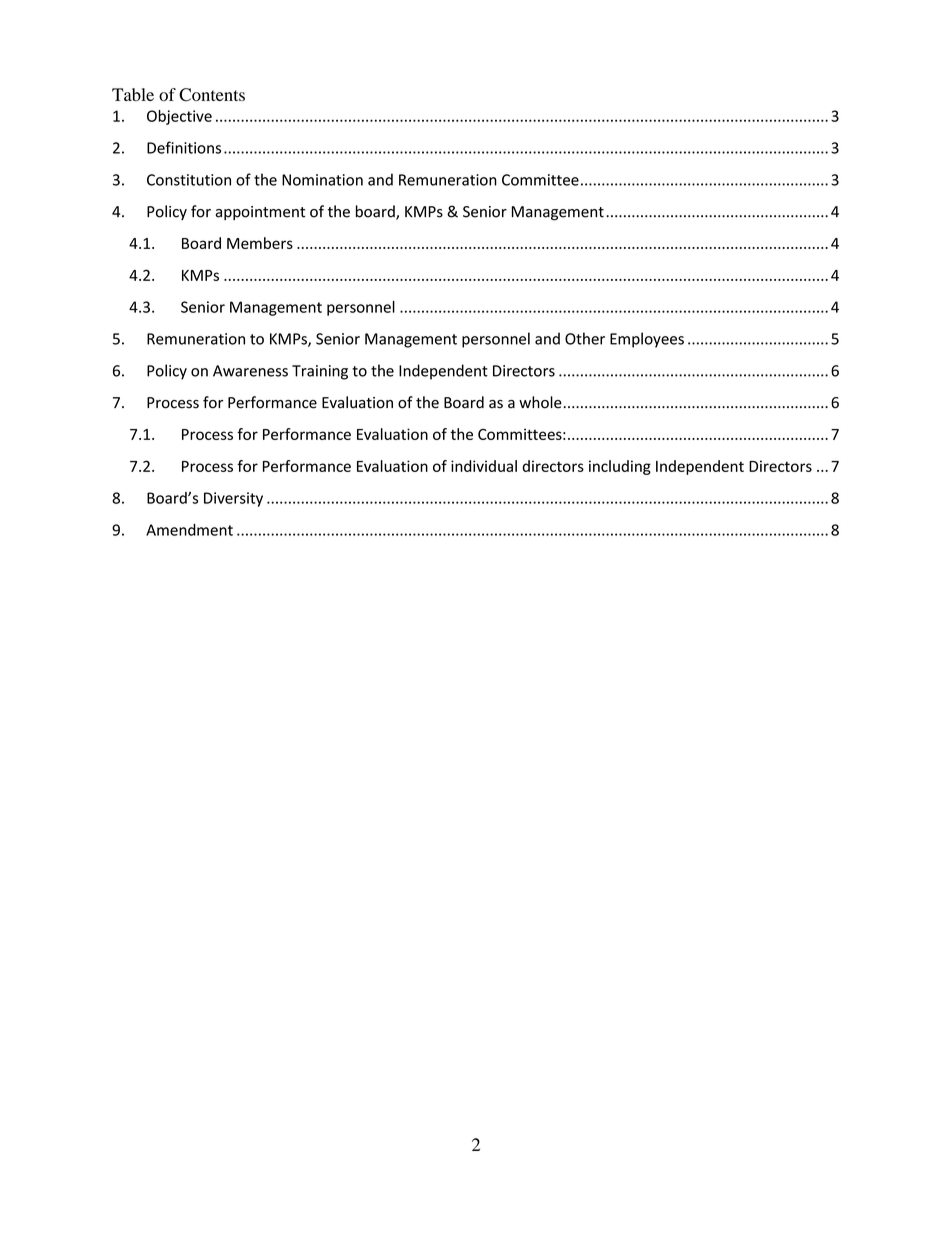  What do you see at coordinates (322, 180) in the screenshot?
I see `Nomination` at bounding box center [322, 180].
